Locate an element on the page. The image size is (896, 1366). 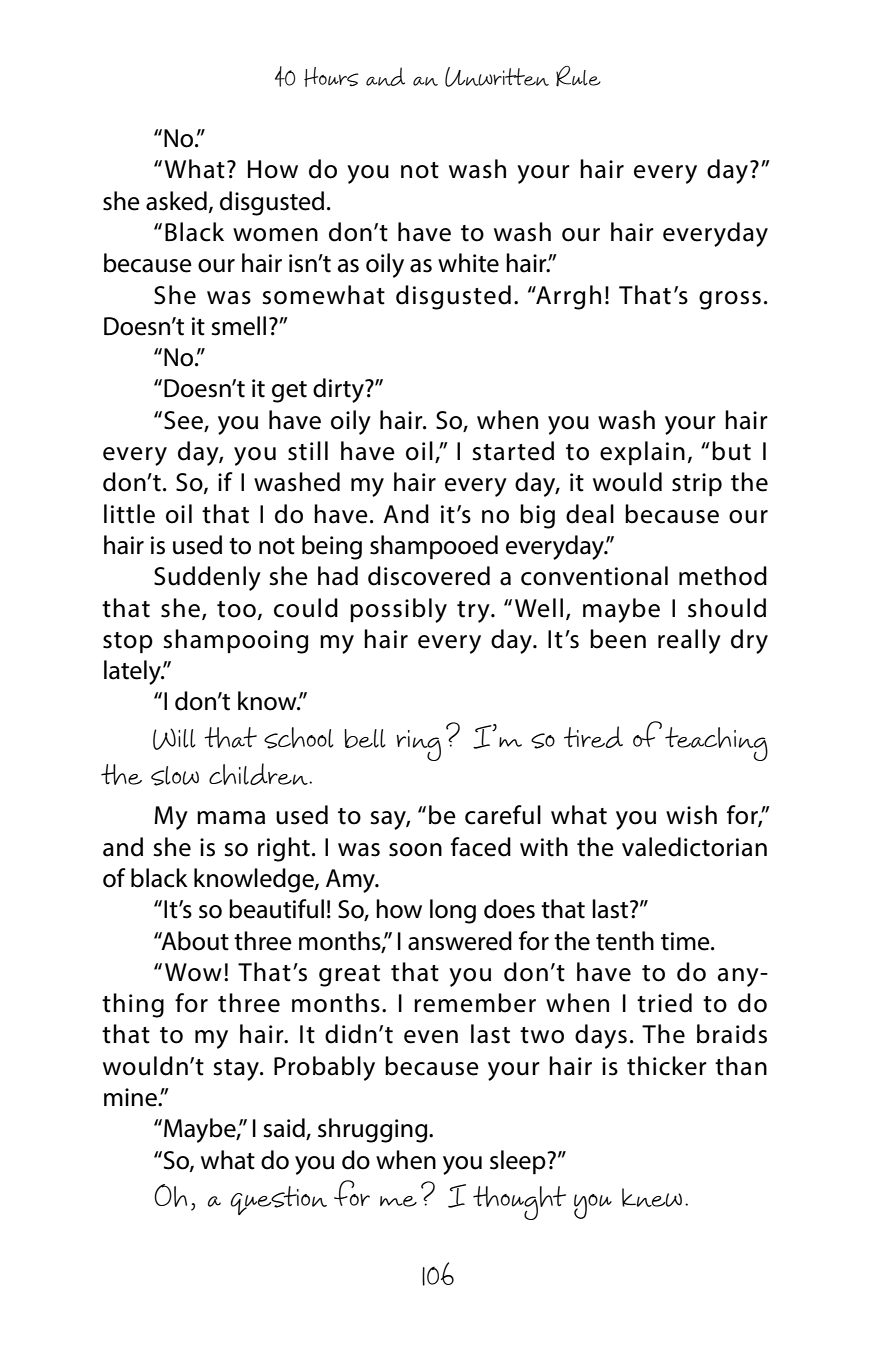
shrugging is located at coordinates (374, 1130).
